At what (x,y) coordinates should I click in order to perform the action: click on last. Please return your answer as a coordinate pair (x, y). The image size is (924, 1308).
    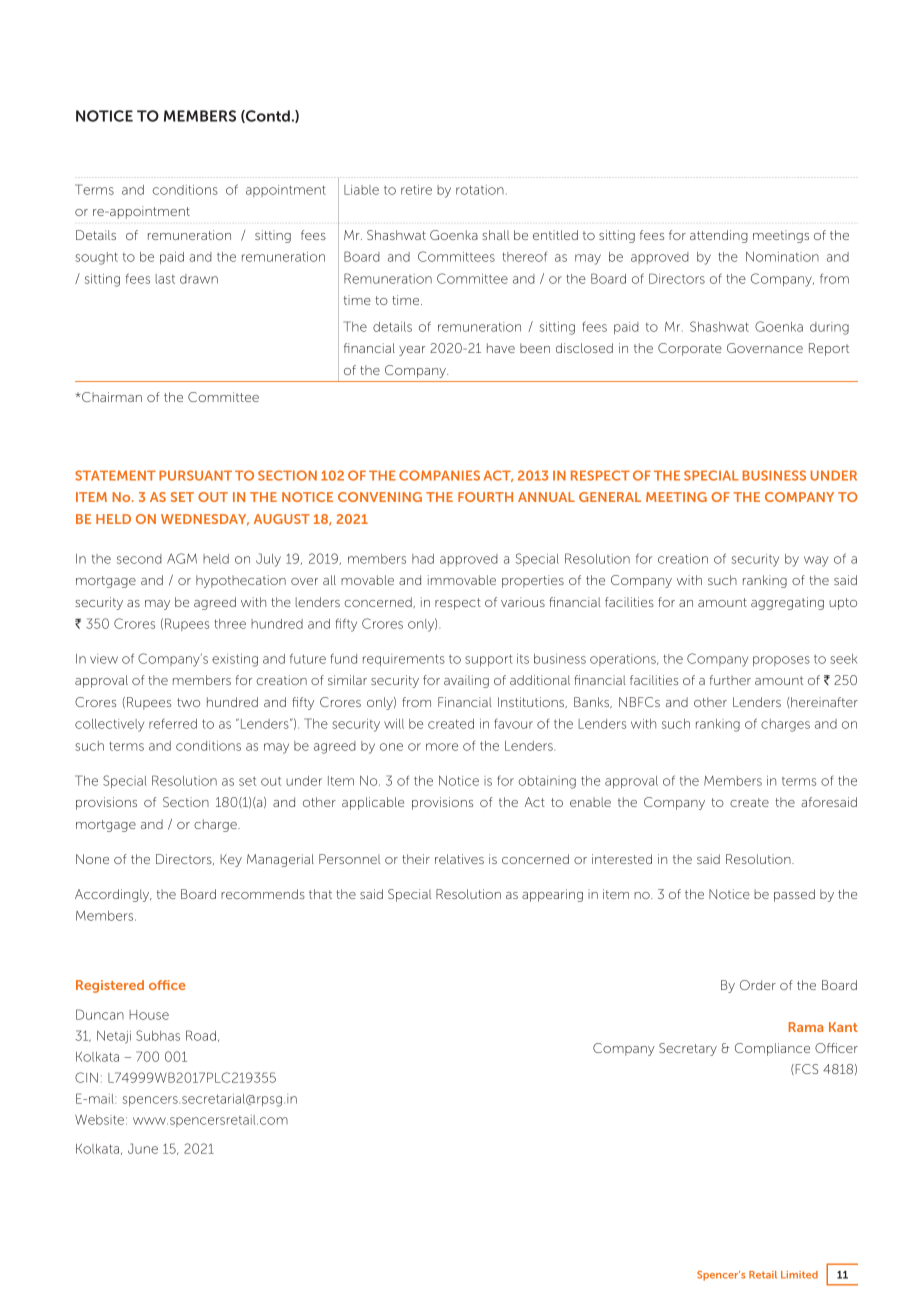
    Looking at the image, I should click on (165, 279).
